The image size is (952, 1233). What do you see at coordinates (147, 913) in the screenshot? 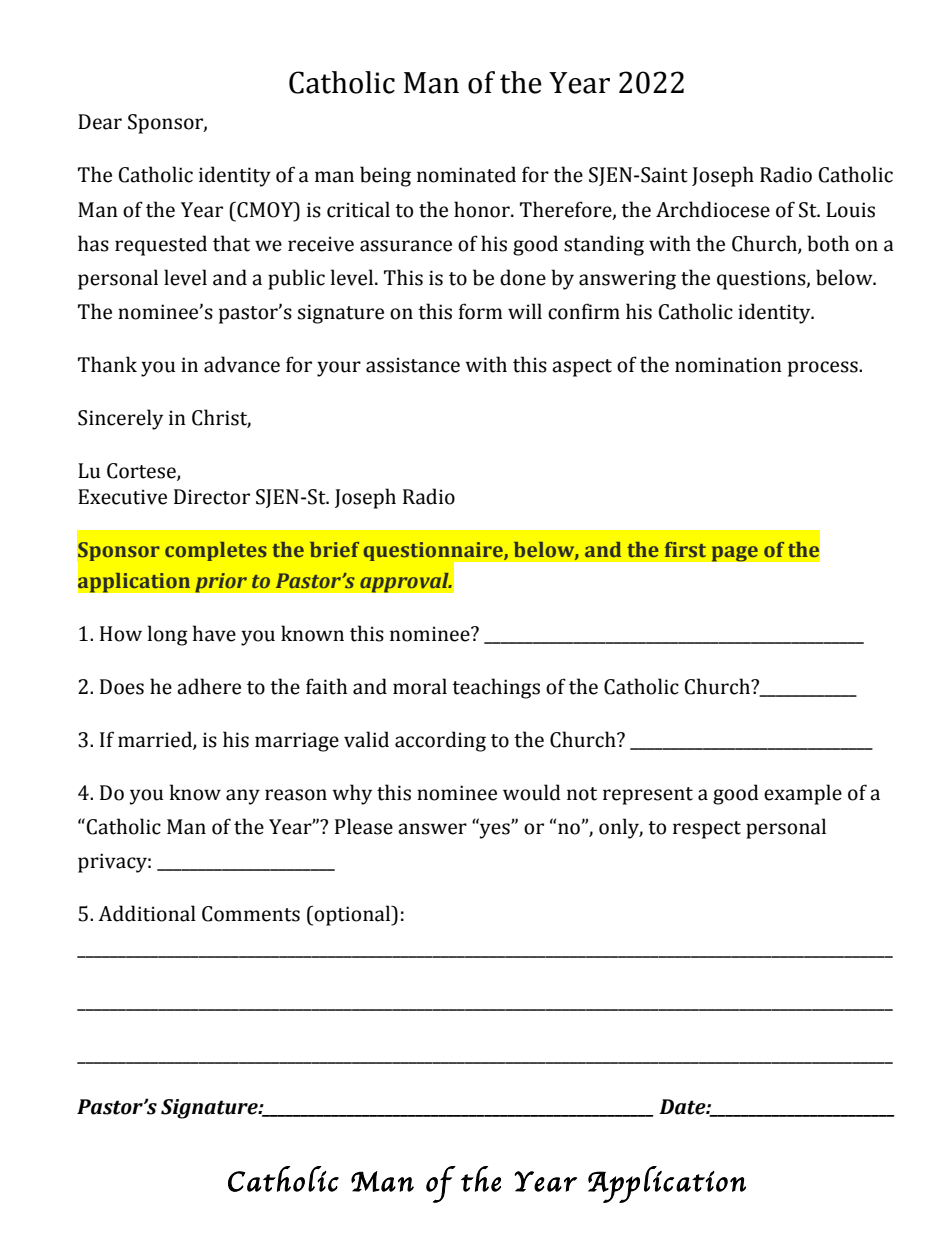
I see `Additional` at bounding box center [147, 913].
